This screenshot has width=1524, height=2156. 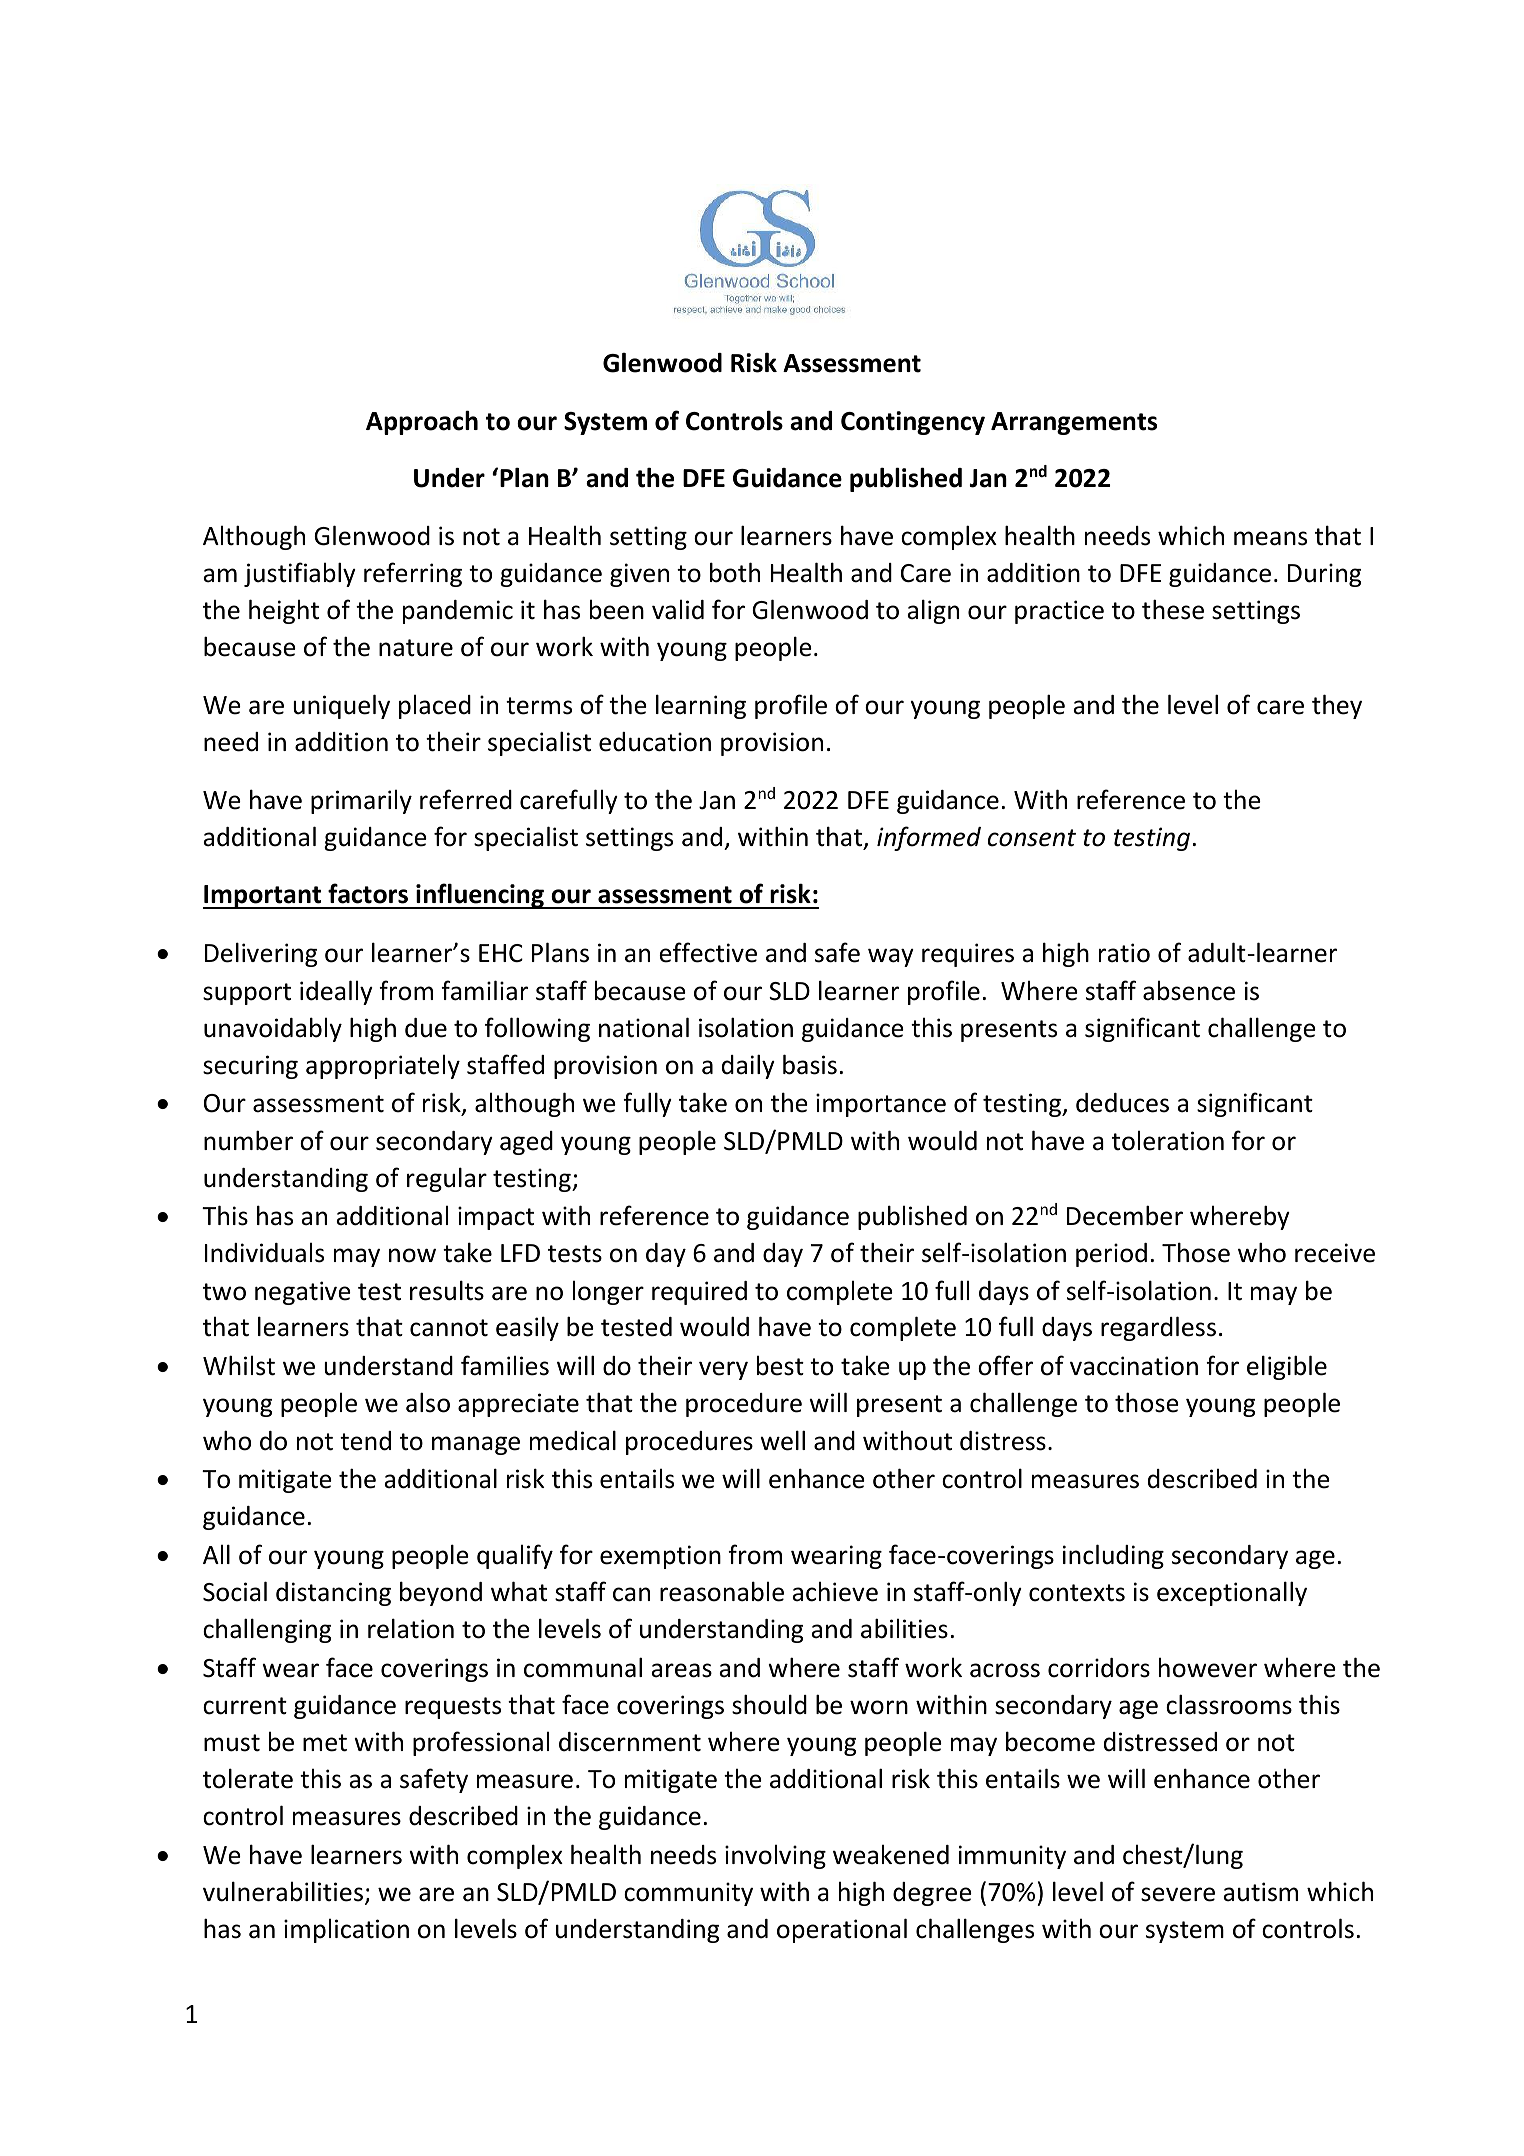 What do you see at coordinates (913, 423) in the screenshot?
I see `Contingency` at bounding box center [913, 423].
